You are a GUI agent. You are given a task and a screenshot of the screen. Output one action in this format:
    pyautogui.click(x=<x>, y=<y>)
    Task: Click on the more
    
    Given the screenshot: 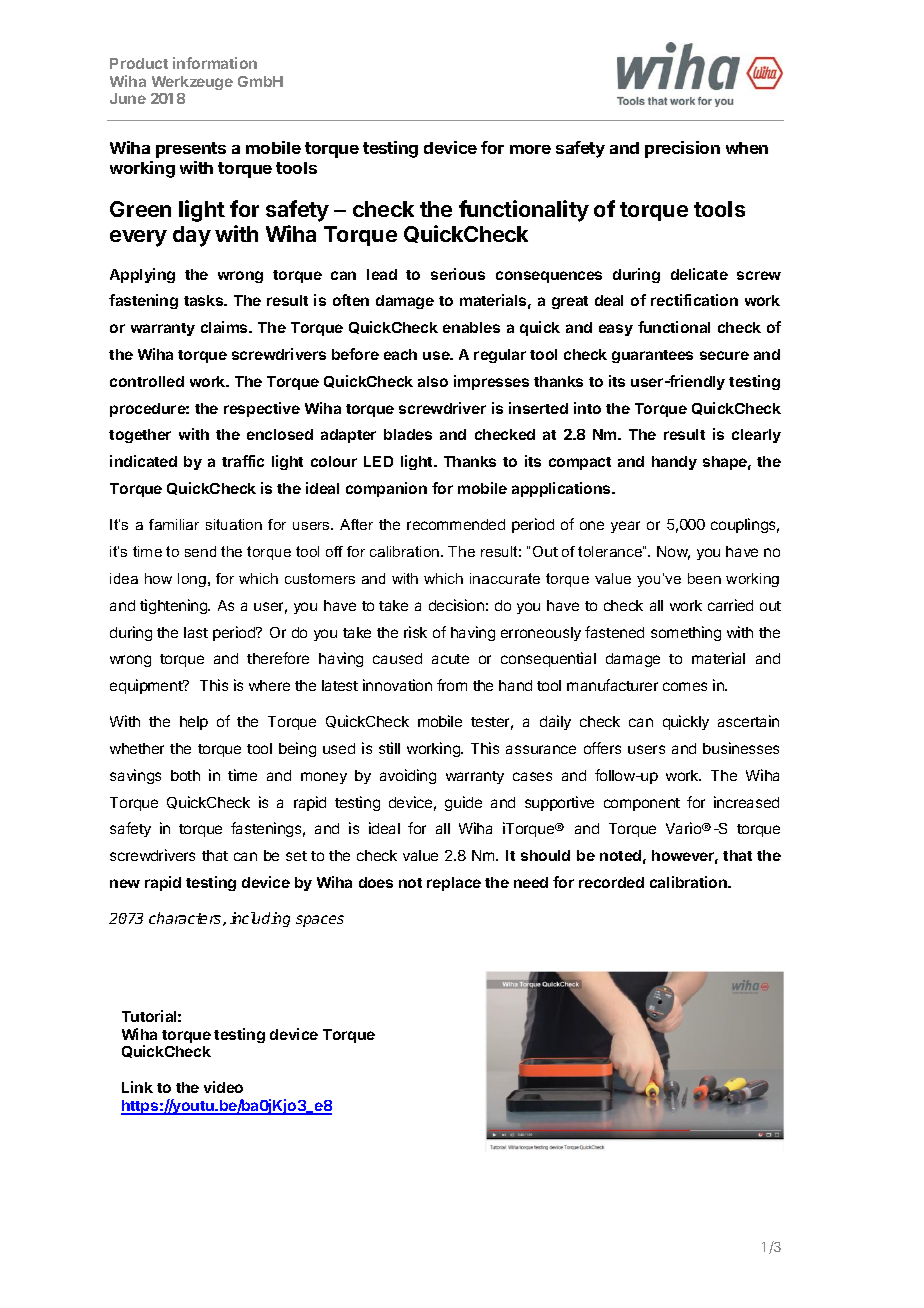 What is the action you would take?
    pyautogui.click(x=530, y=149)
